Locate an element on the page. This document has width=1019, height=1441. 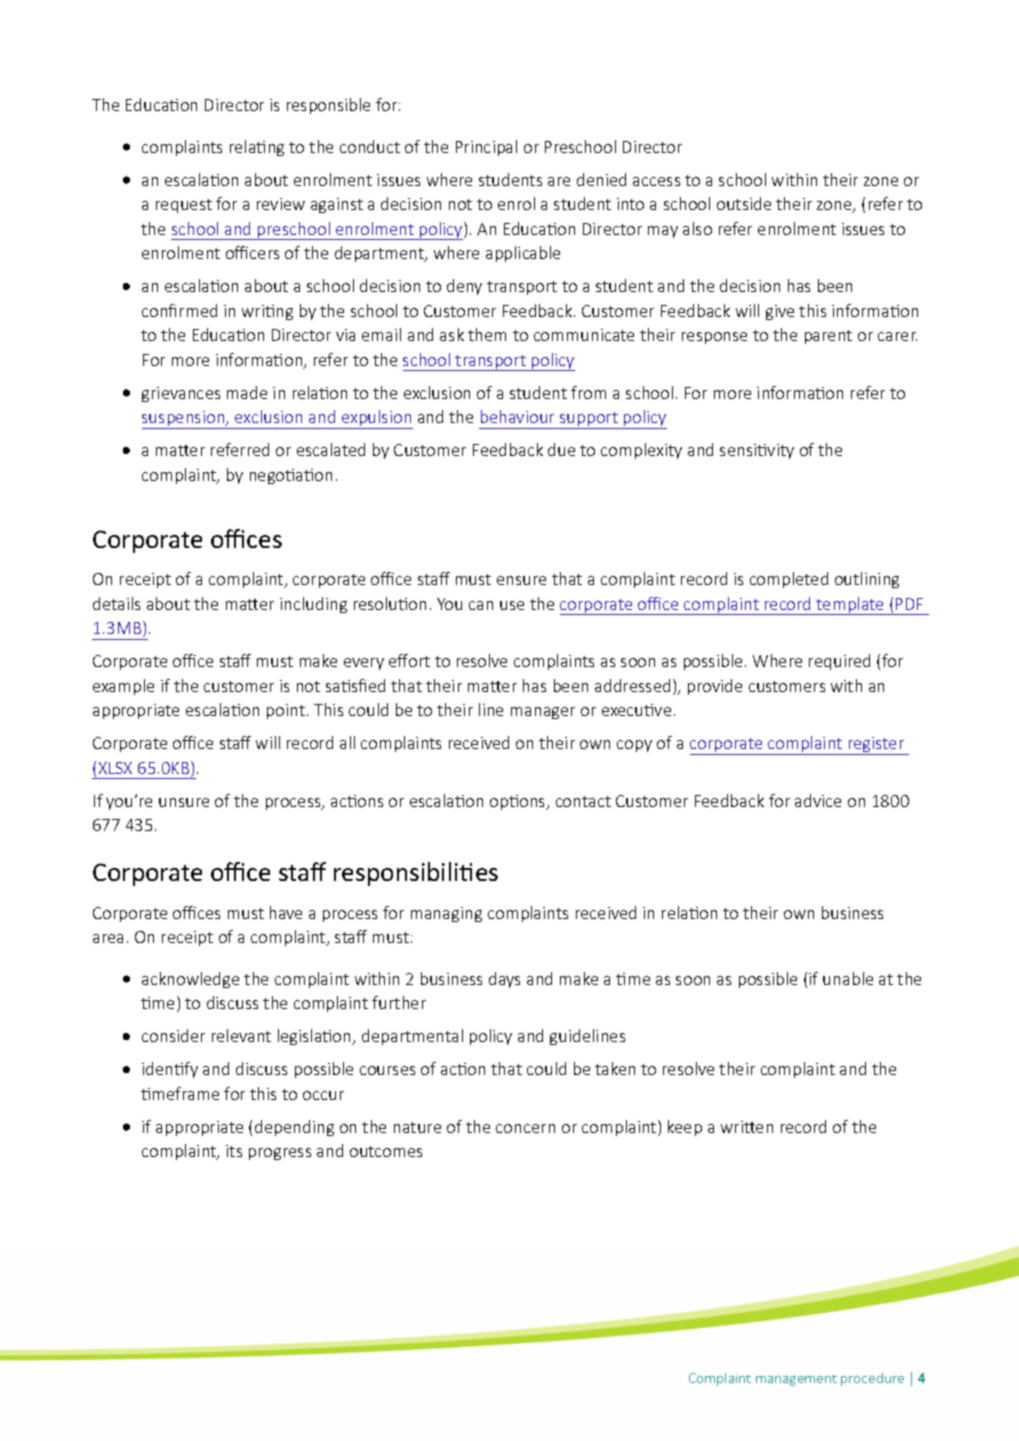
concern is located at coordinates (525, 1128).
